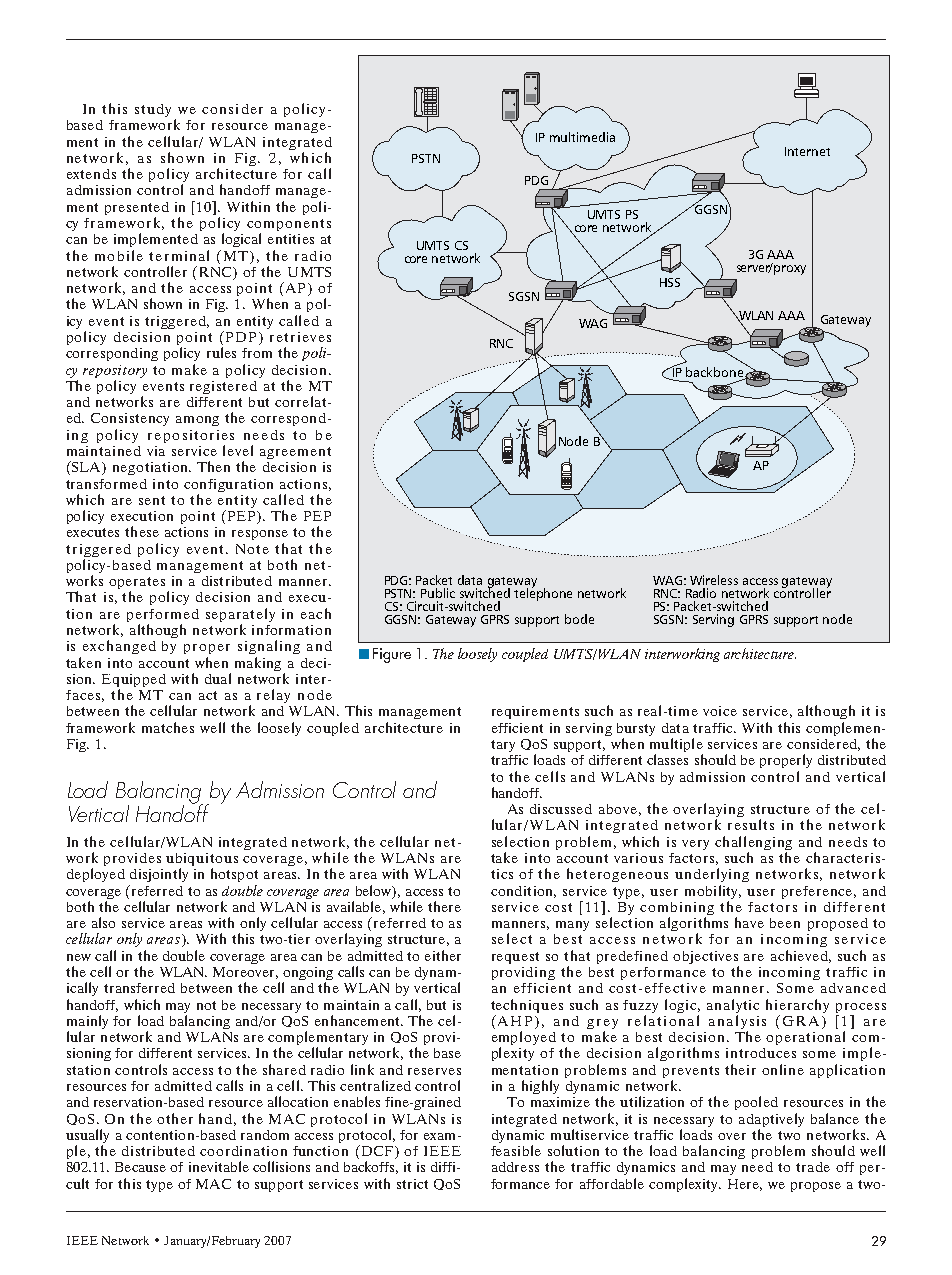  I want to click on voice, so click(720, 711).
